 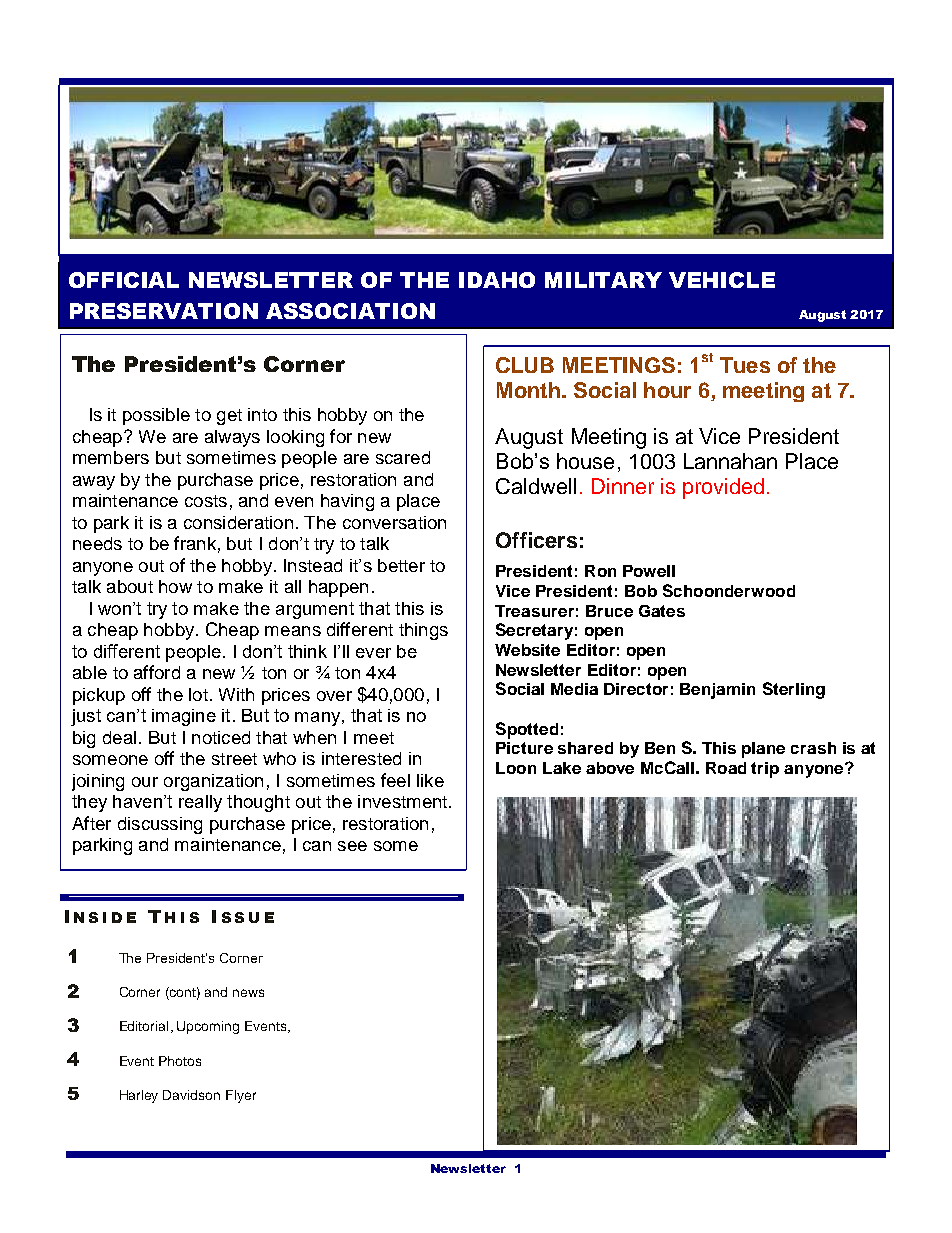 I want to click on how, so click(x=175, y=586).
